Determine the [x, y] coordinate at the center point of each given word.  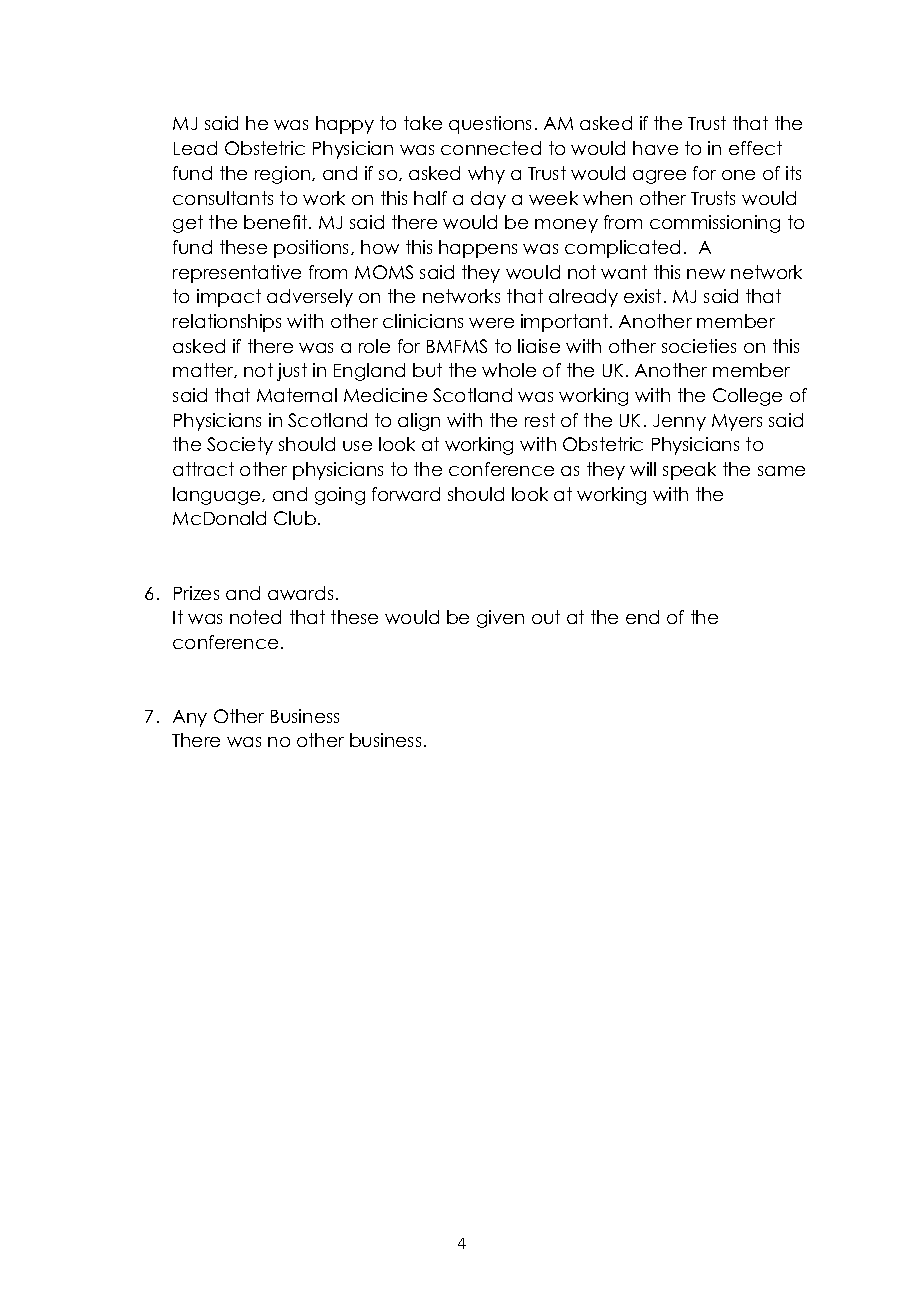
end [642, 617]
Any [190, 718]
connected [491, 148]
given [500, 619]
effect [755, 148]
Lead [195, 148]
